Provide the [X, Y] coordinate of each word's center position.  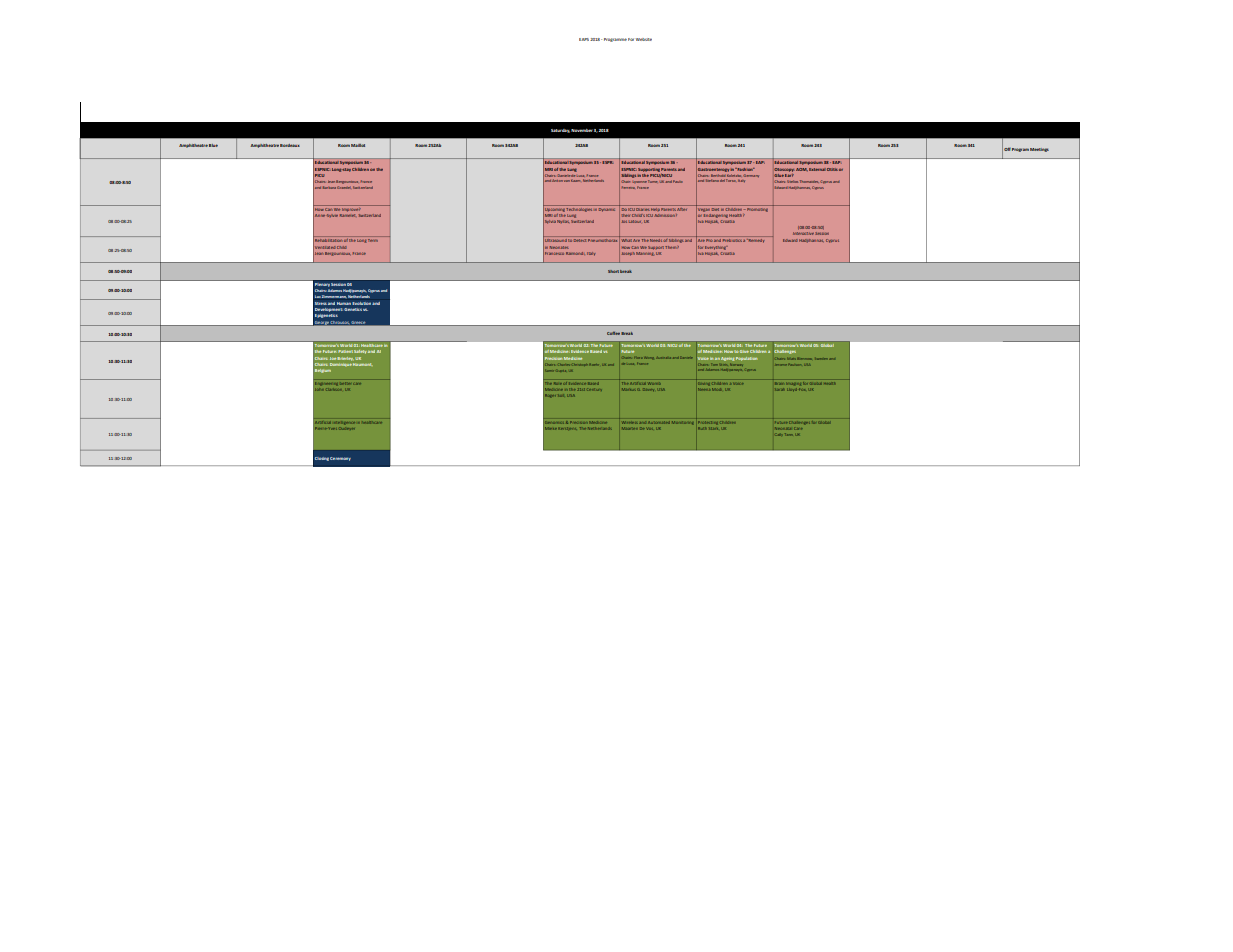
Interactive [803, 233]
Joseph [628, 253]
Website [644, 39]
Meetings [1039, 150]
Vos [650, 429]
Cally [779, 435]
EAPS [584, 39]
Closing [322, 459]
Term [373, 240]
